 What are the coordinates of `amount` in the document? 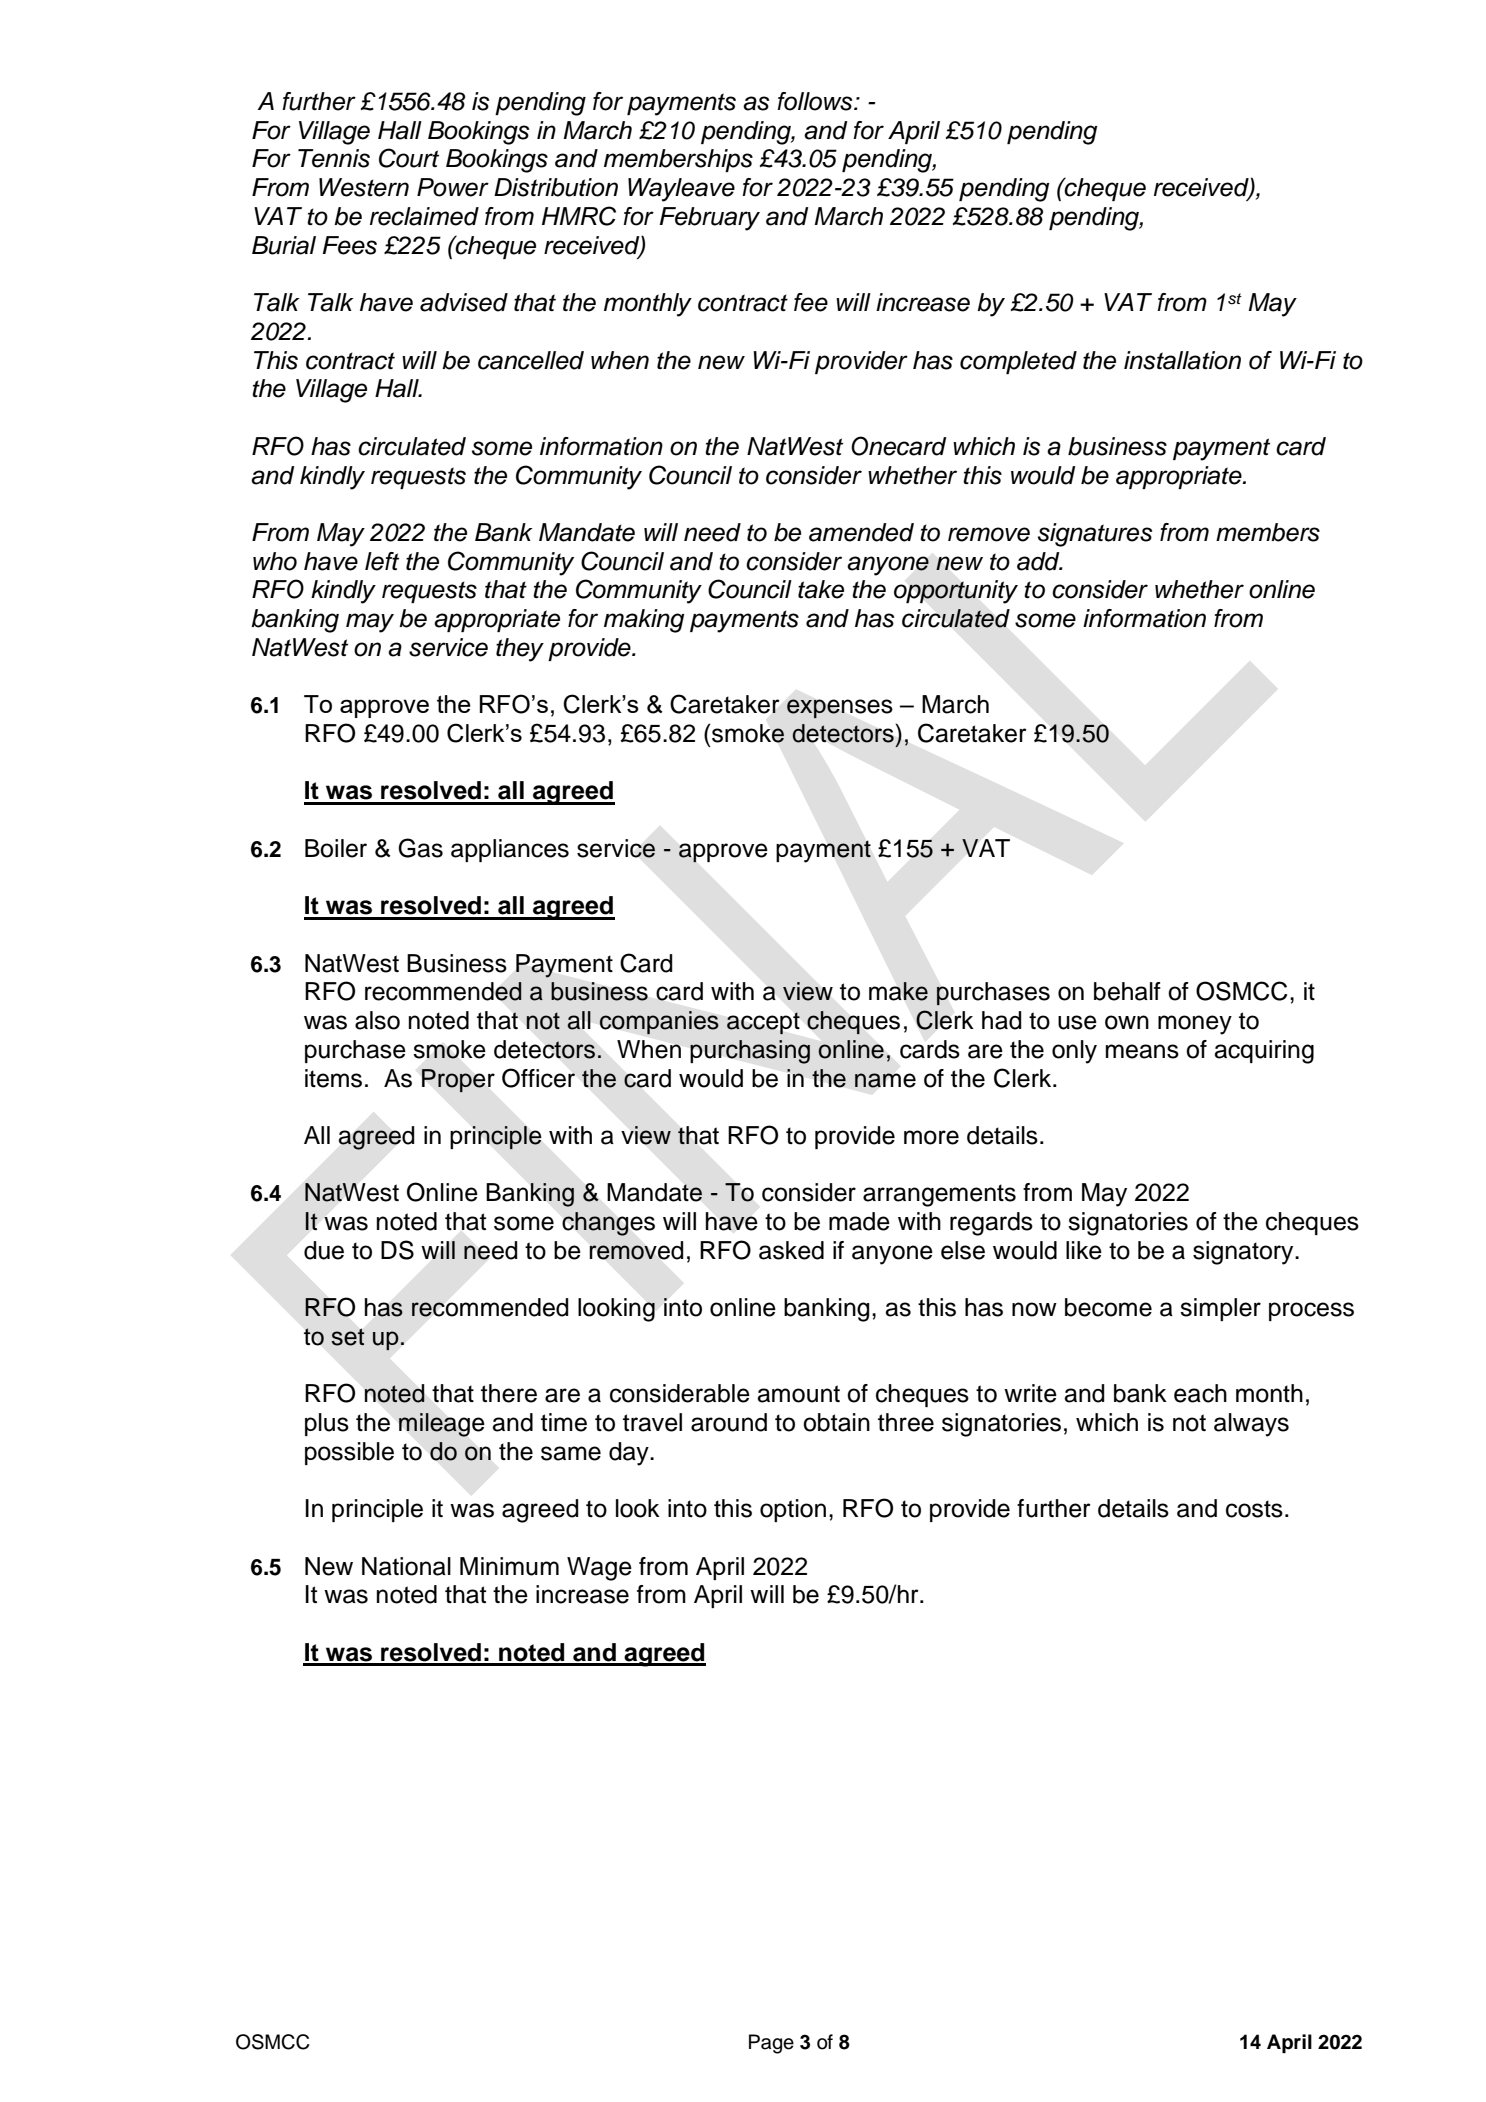 It's located at (798, 1394).
